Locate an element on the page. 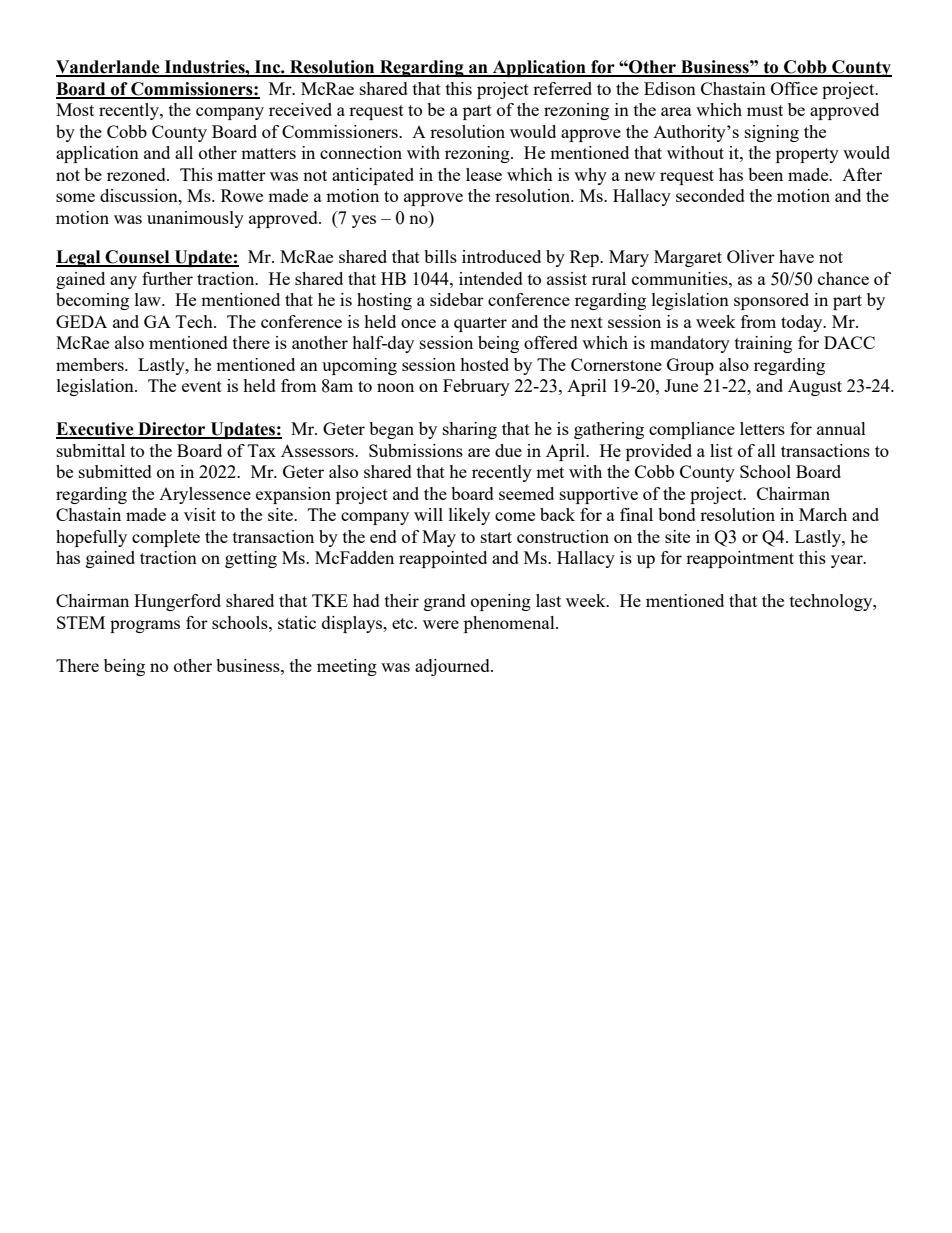  referred is located at coordinates (562, 88).
